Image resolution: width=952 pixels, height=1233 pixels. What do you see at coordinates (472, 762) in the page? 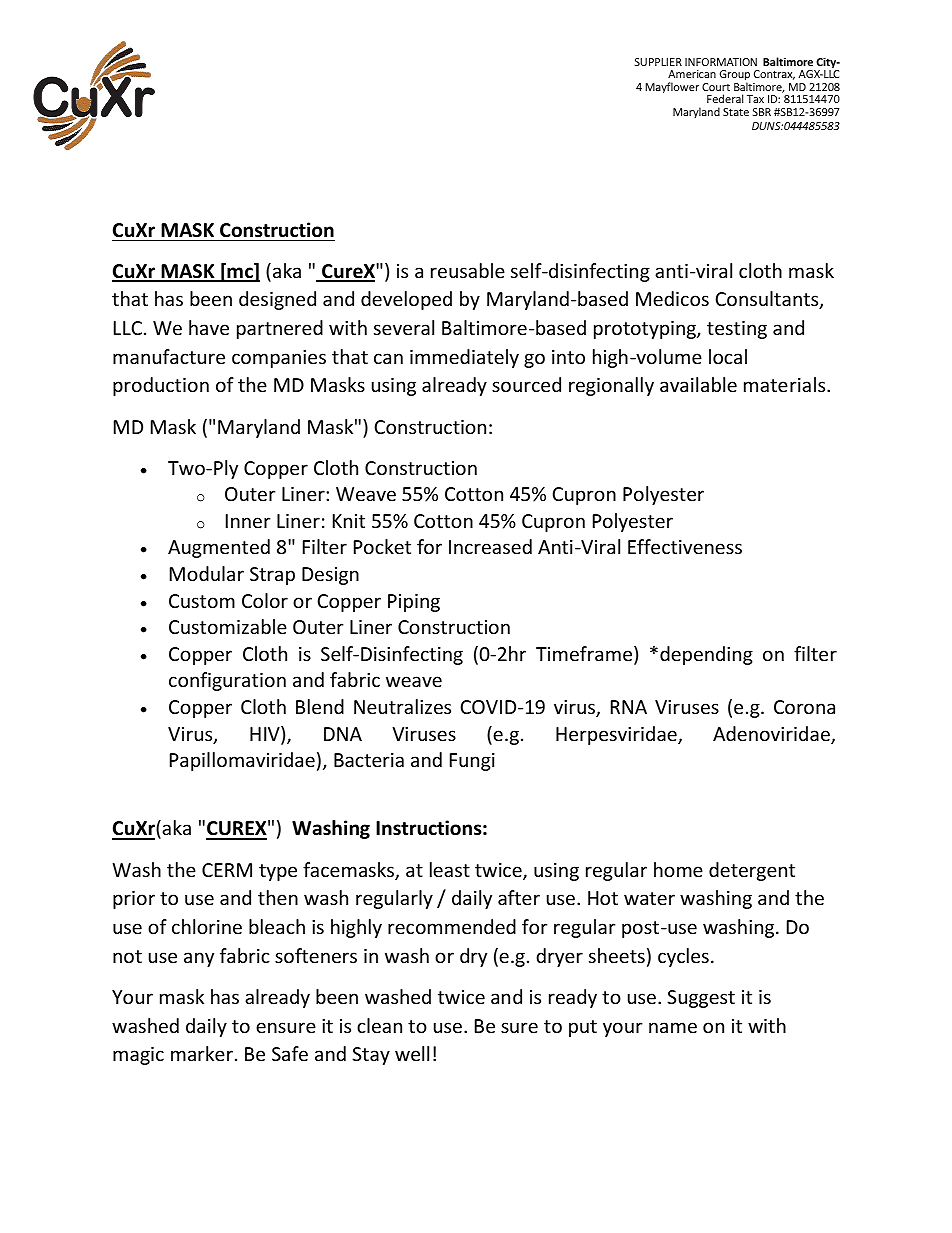
I see `Fungi` at bounding box center [472, 762].
